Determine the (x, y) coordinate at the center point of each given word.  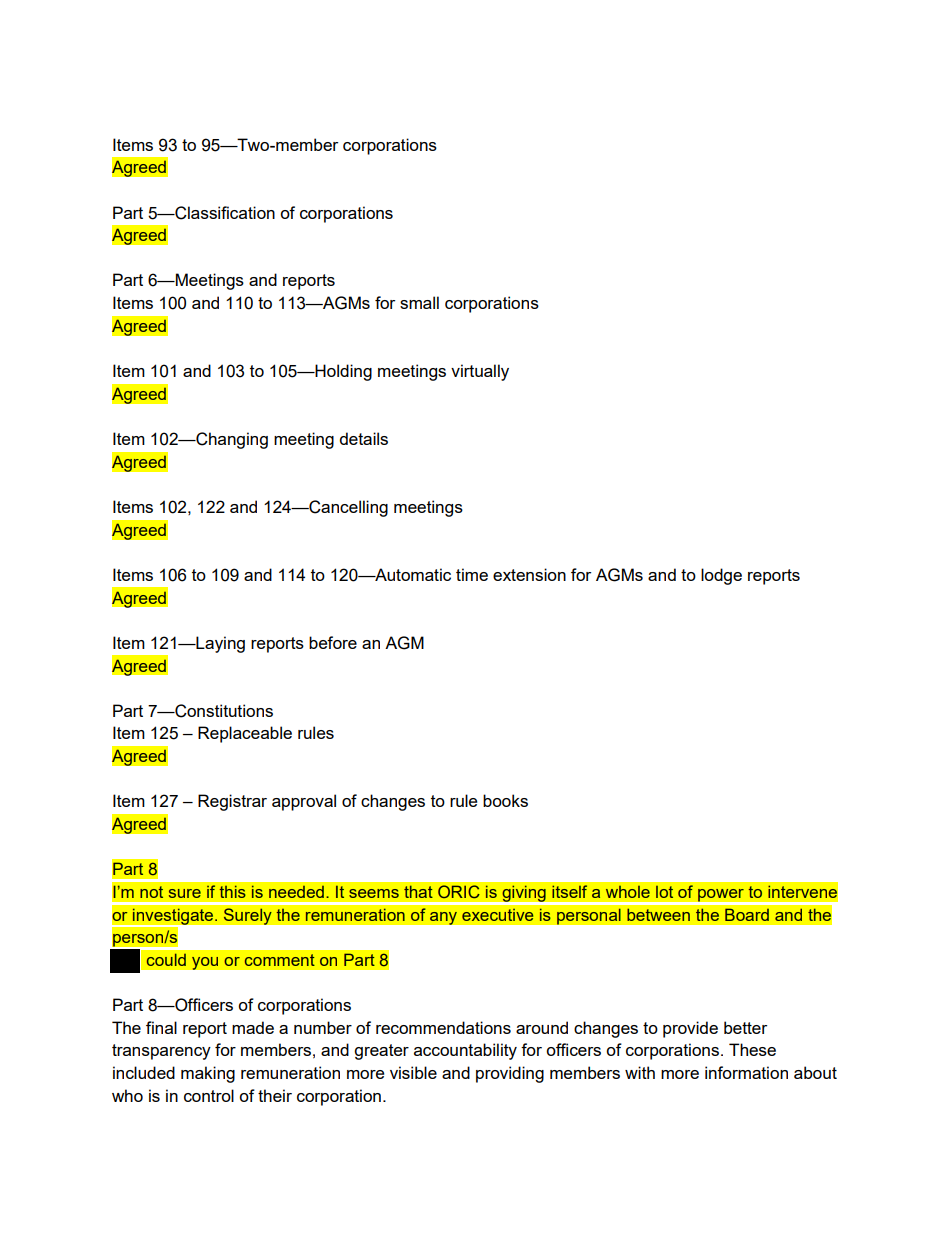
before (333, 642)
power (721, 896)
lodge (721, 576)
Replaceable (245, 734)
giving (524, 893)
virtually (480, 372)
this (232, 891)
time (472, 574)
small (419, 302)
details (363, 438)
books (505, 800)
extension (529, 574)
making (208, 1074)
